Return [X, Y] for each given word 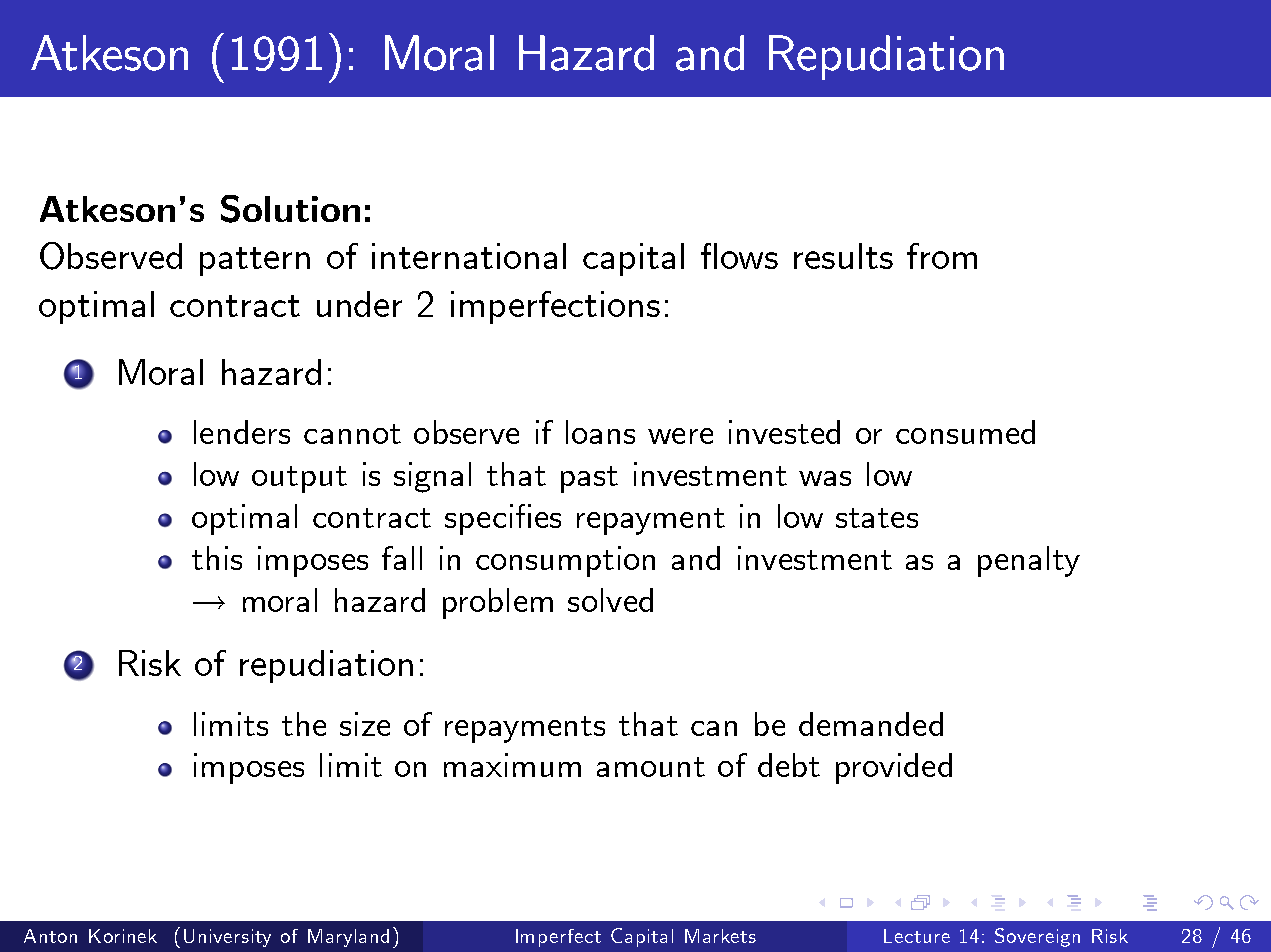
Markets [720, 936]
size [365, 724]
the [304, 724]
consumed [965, 432]
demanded [871, 724]
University [227, 938]
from [942, 256]
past [589, 479]
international [469, 256]
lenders [242, 432]
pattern [255, 261]
